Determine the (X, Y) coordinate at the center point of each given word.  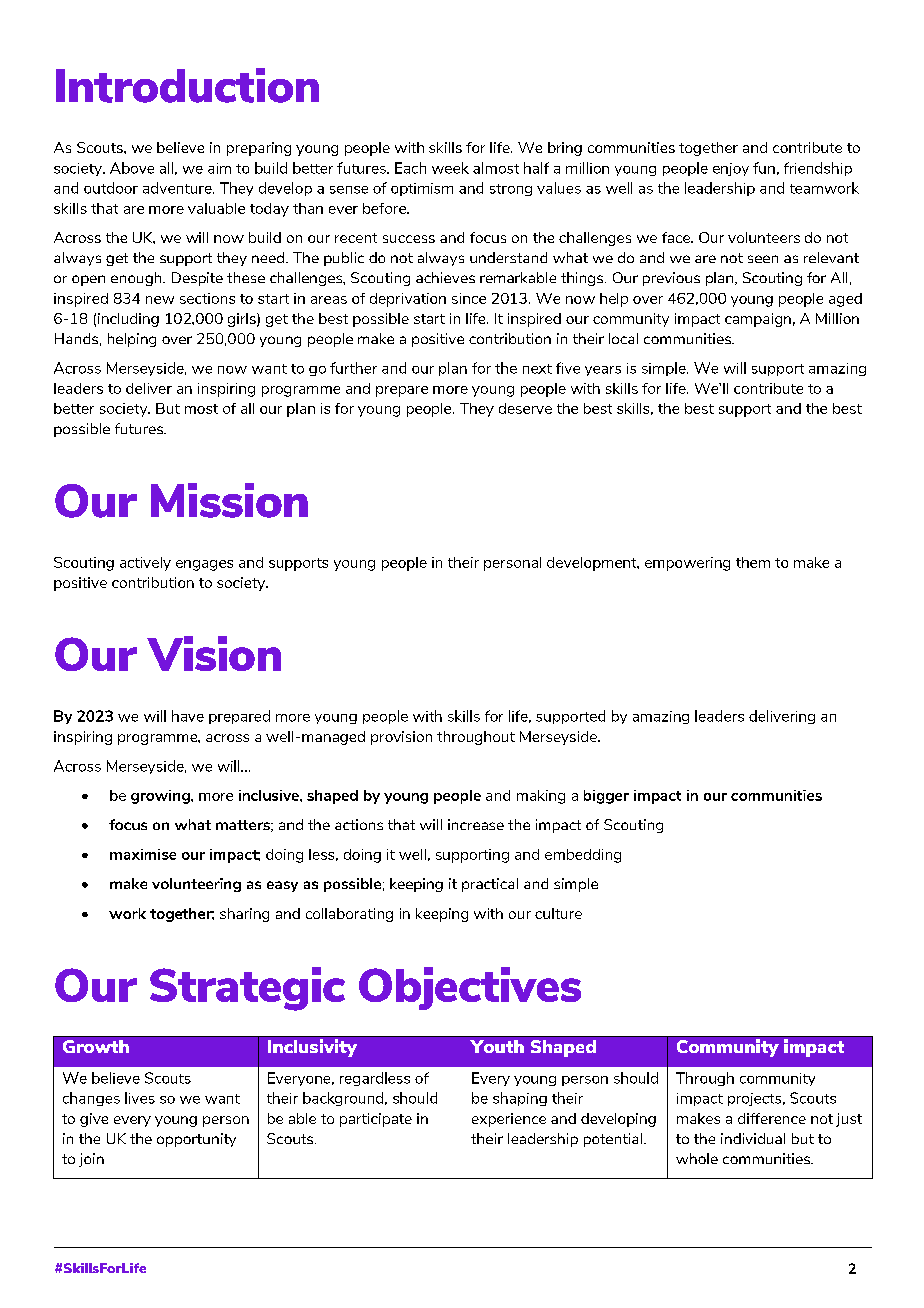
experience (509, 1120)
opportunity (196, 1140)
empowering (687, 564)
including (128, 320)
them (753, 562)
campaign (758, 320)
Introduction (187, 85)
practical (490, 885)
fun (764, 168)
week (450, 168)
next (537, 369)
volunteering (196, 885)
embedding (583, 856)
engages (204, 565)
